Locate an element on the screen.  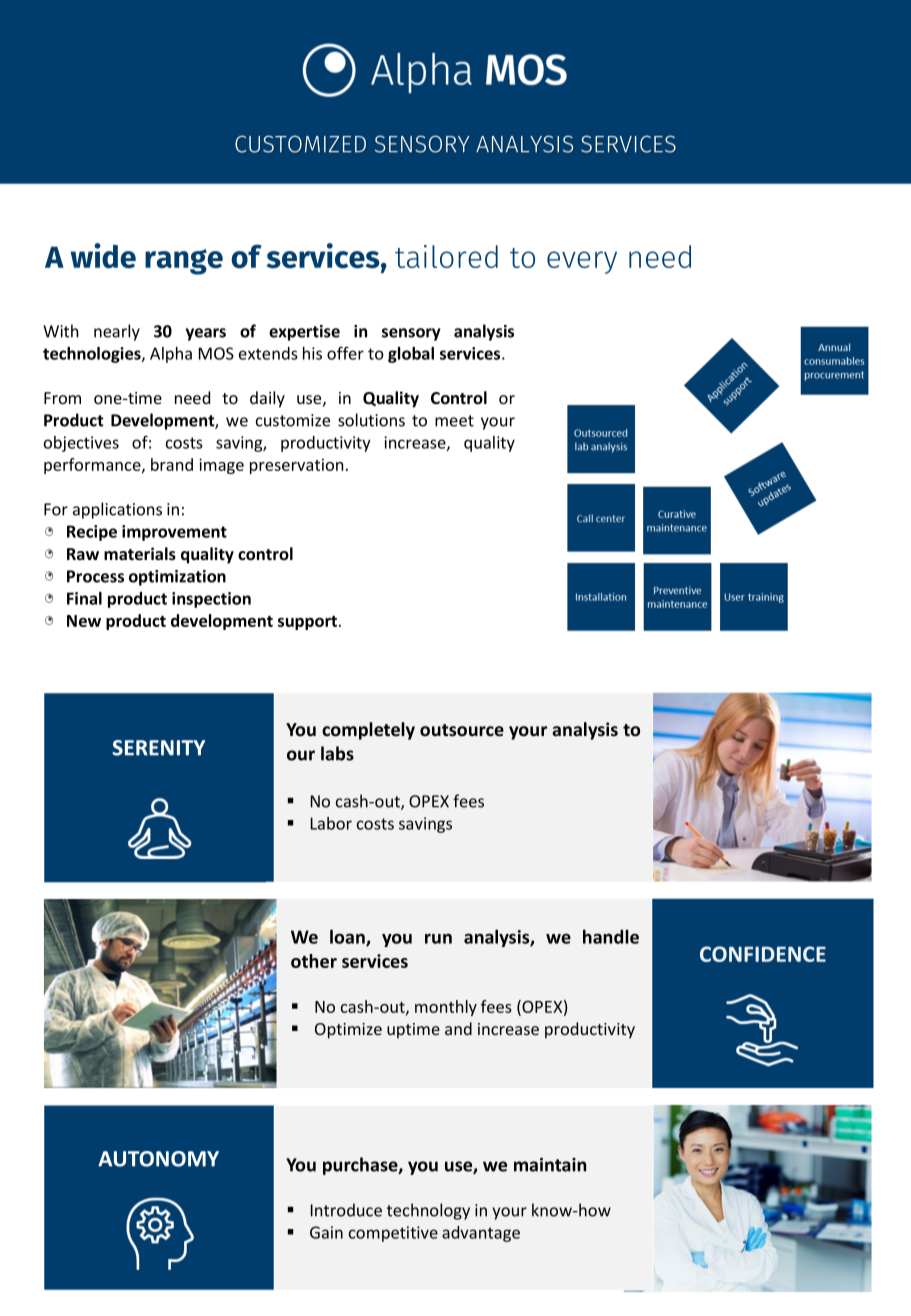
completely is located at coordinates (368, 731).
